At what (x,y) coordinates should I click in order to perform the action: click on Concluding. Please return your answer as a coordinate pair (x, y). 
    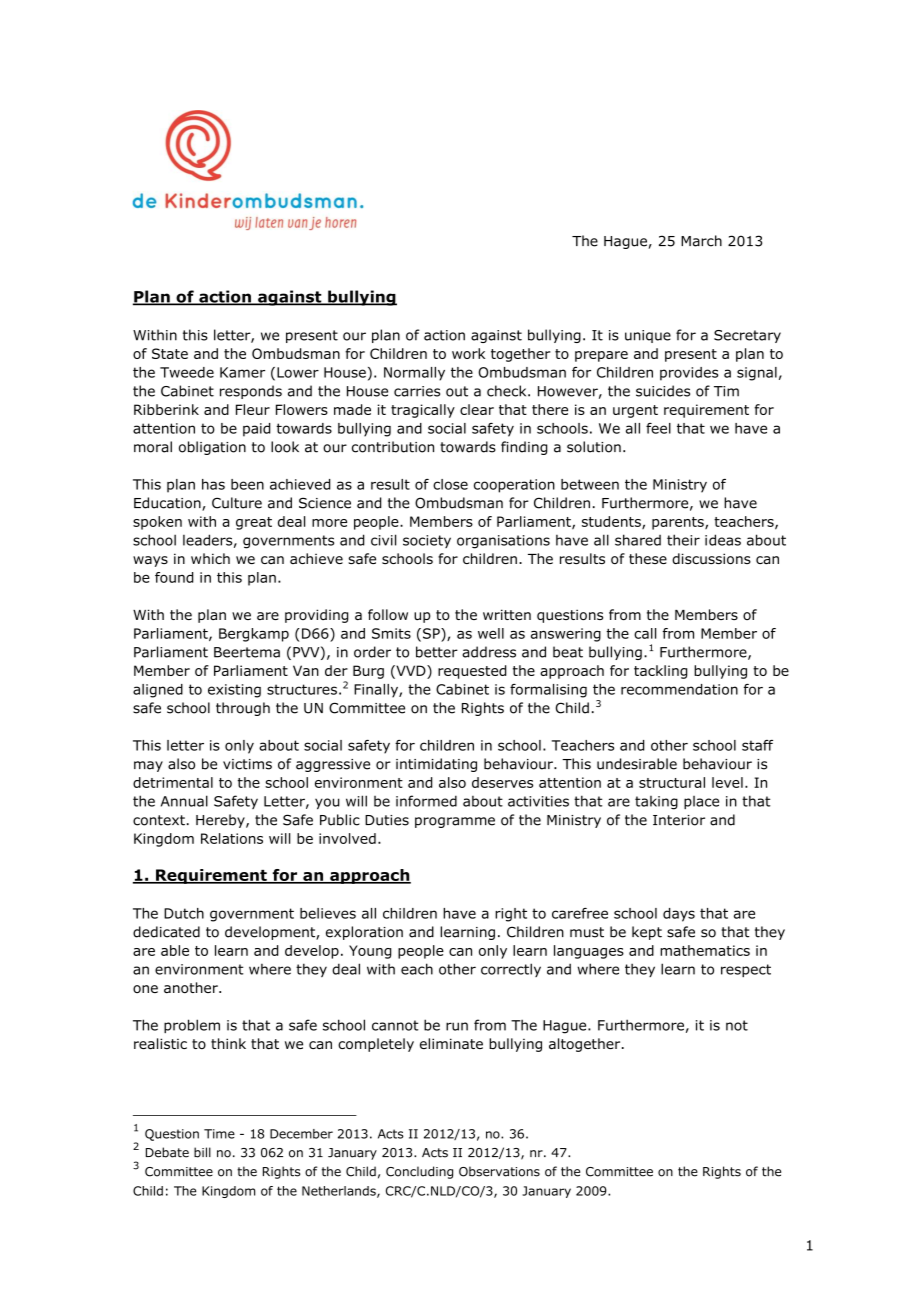
    Looking at the image, I should click on (419, 1172).
